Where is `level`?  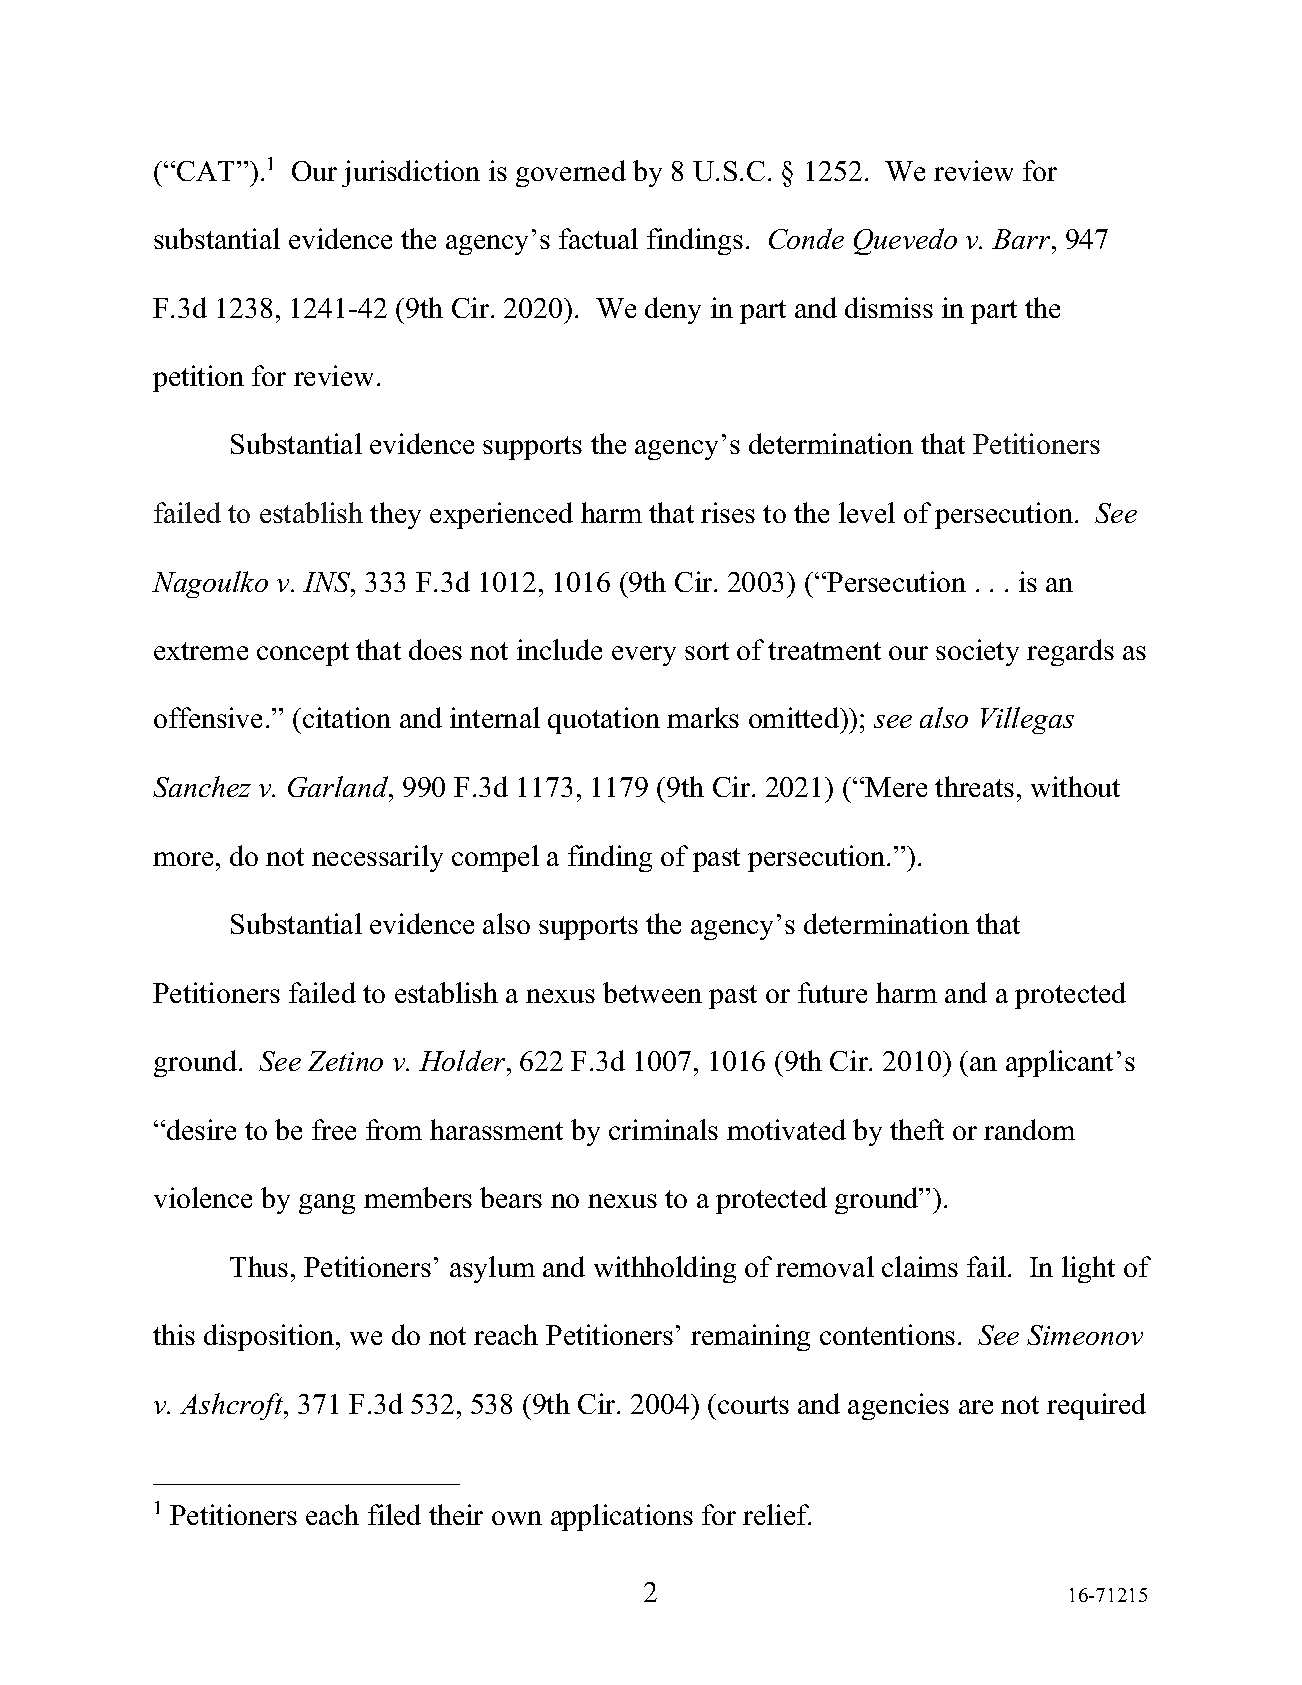
level is located at coordinates (867, 512).
